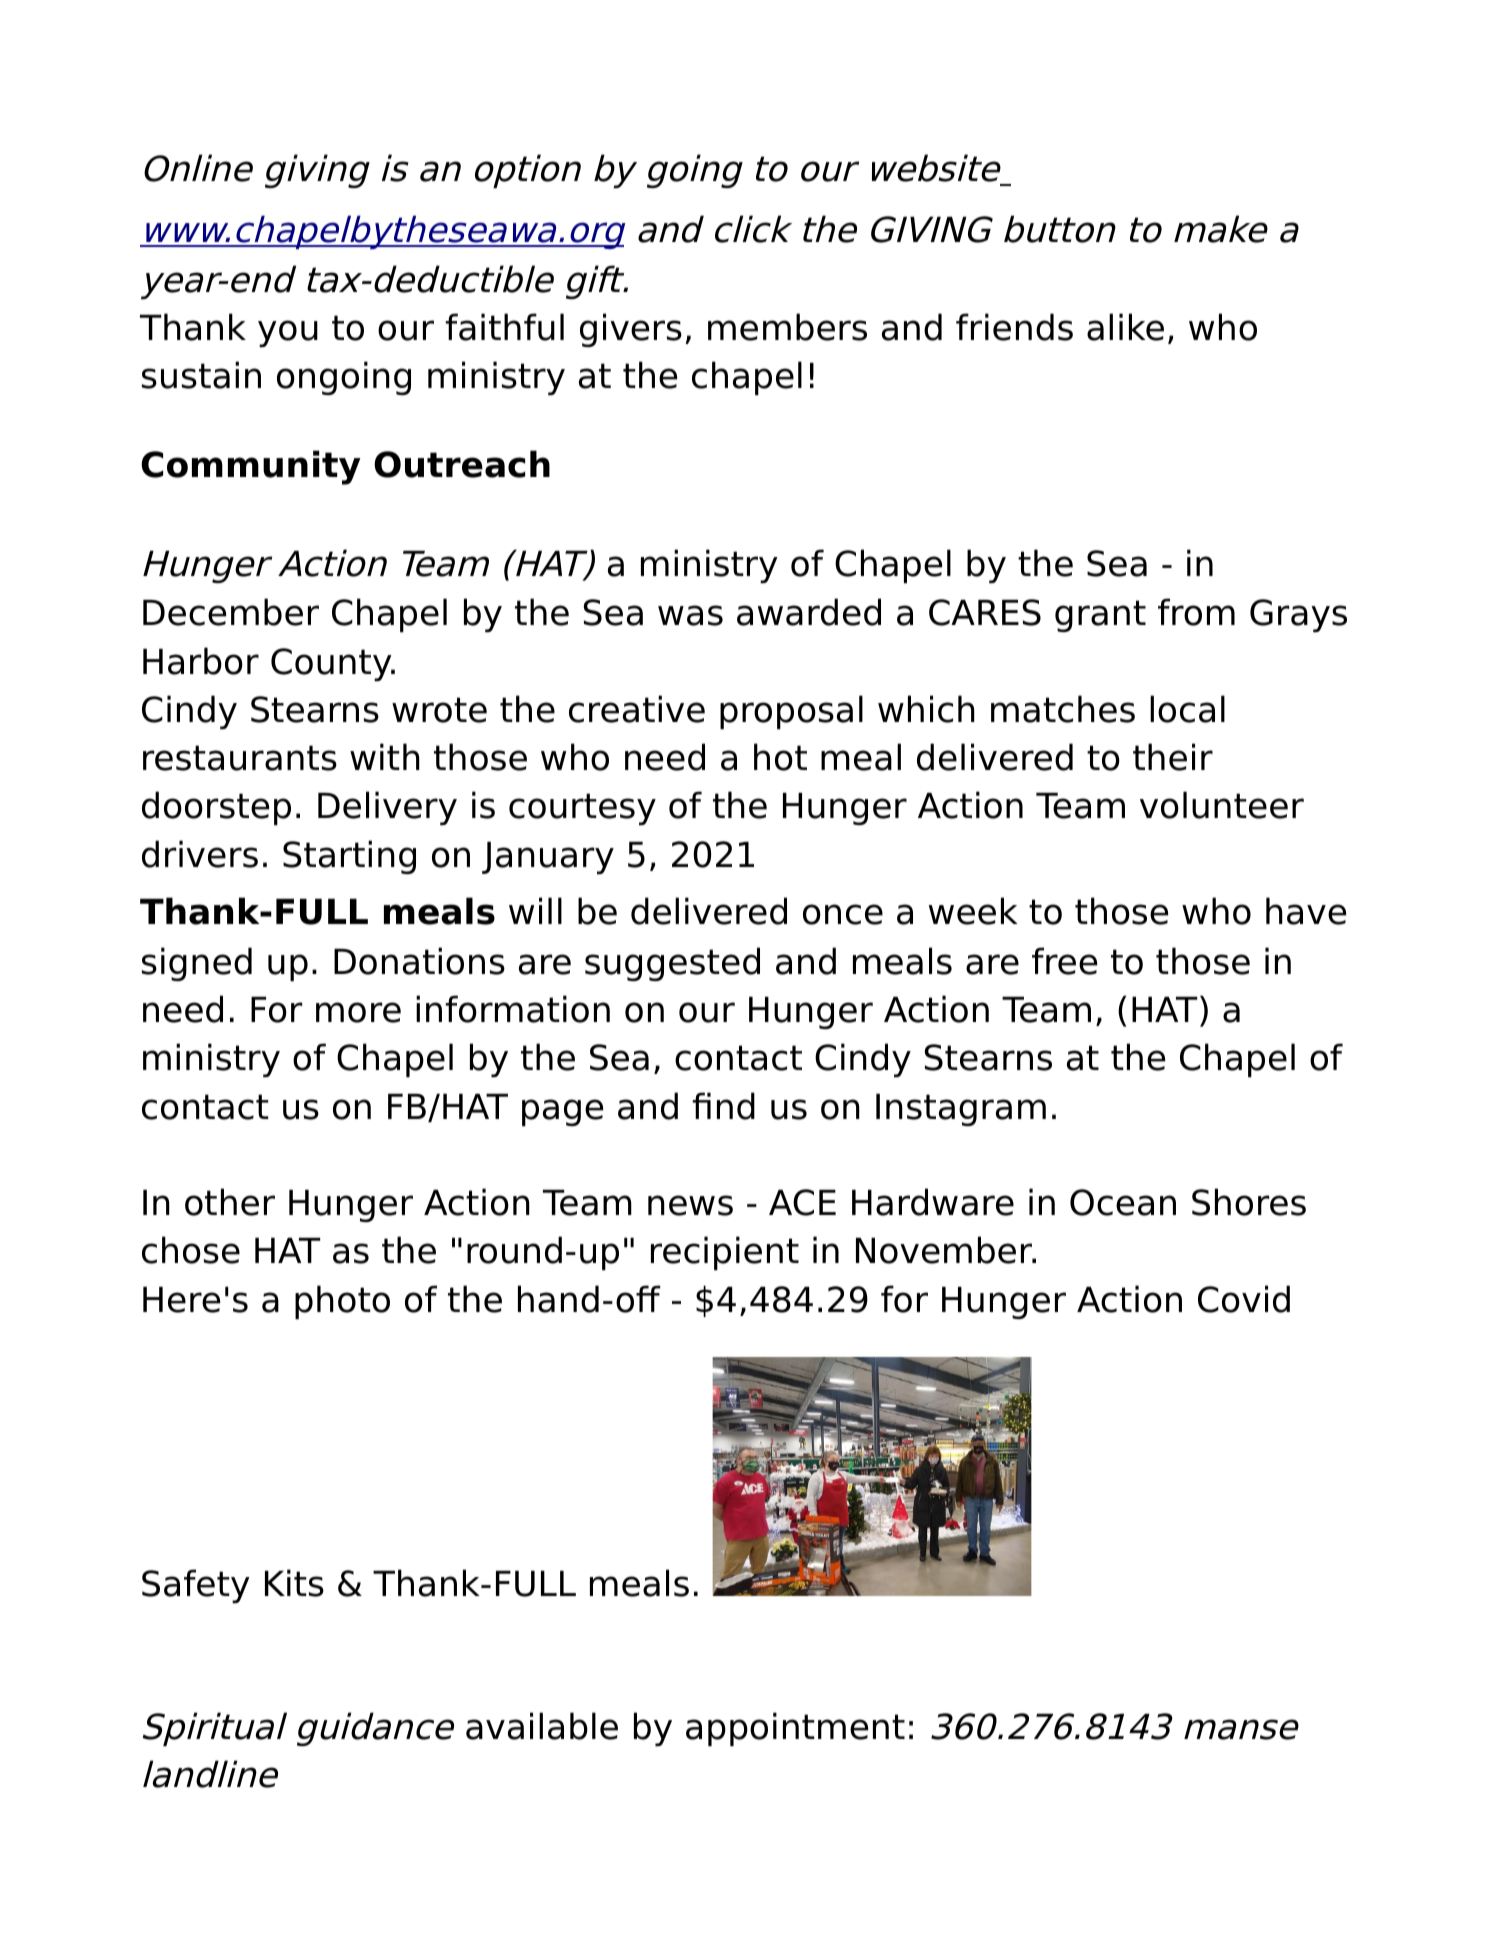 The width and height of the screenshot is (1510, 1954). What do you see at coordinates (294, 1583) in the screenshot?
I see `Kits` at bounding box center [294, 1583].
